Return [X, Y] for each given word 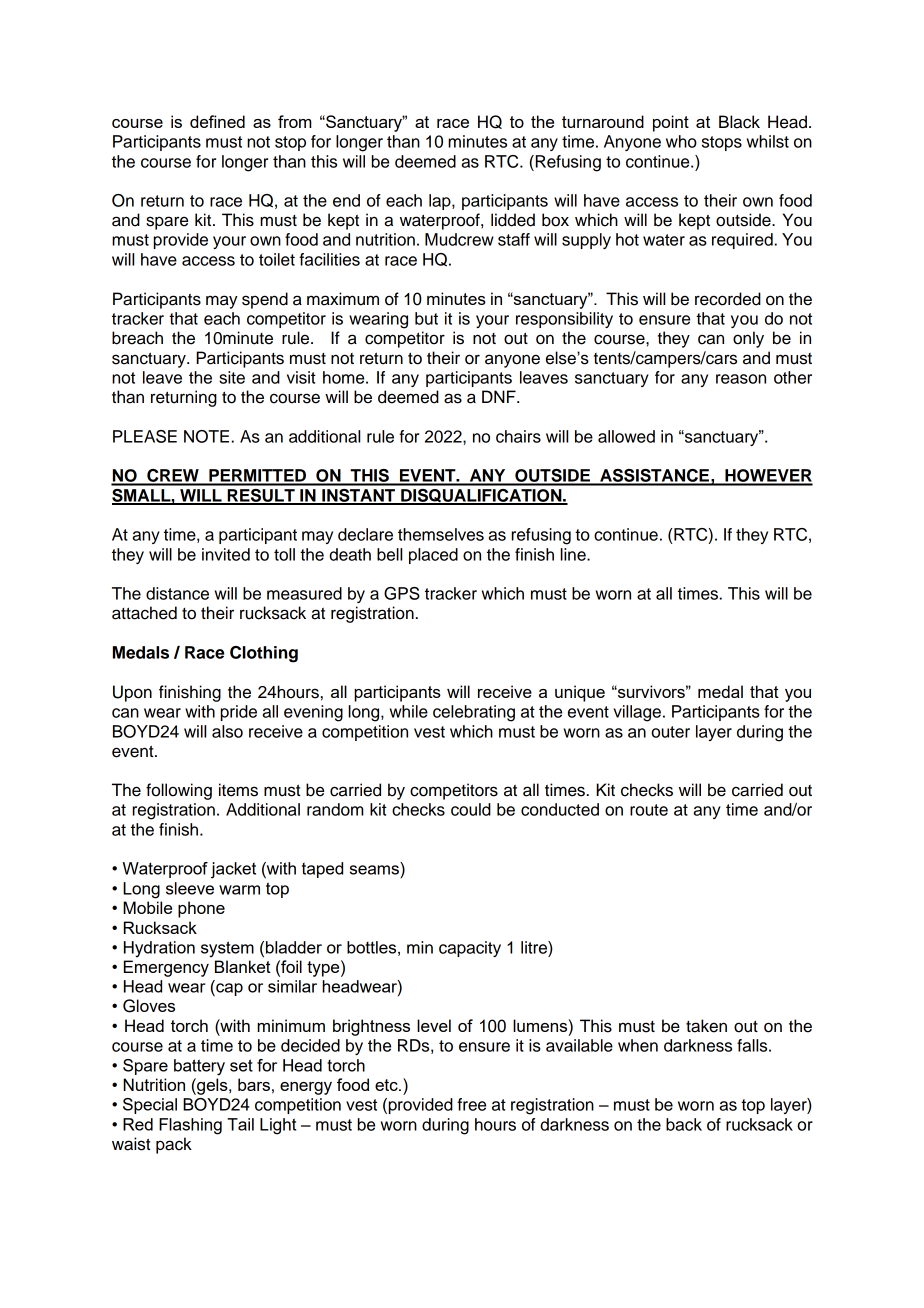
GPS [402, 593]
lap [441, 202]
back [684, 1124]
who [681, 141]
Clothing [264, 654]
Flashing [190, 1126]
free [471, 1104]
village [637, 713]
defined [217, 121]
